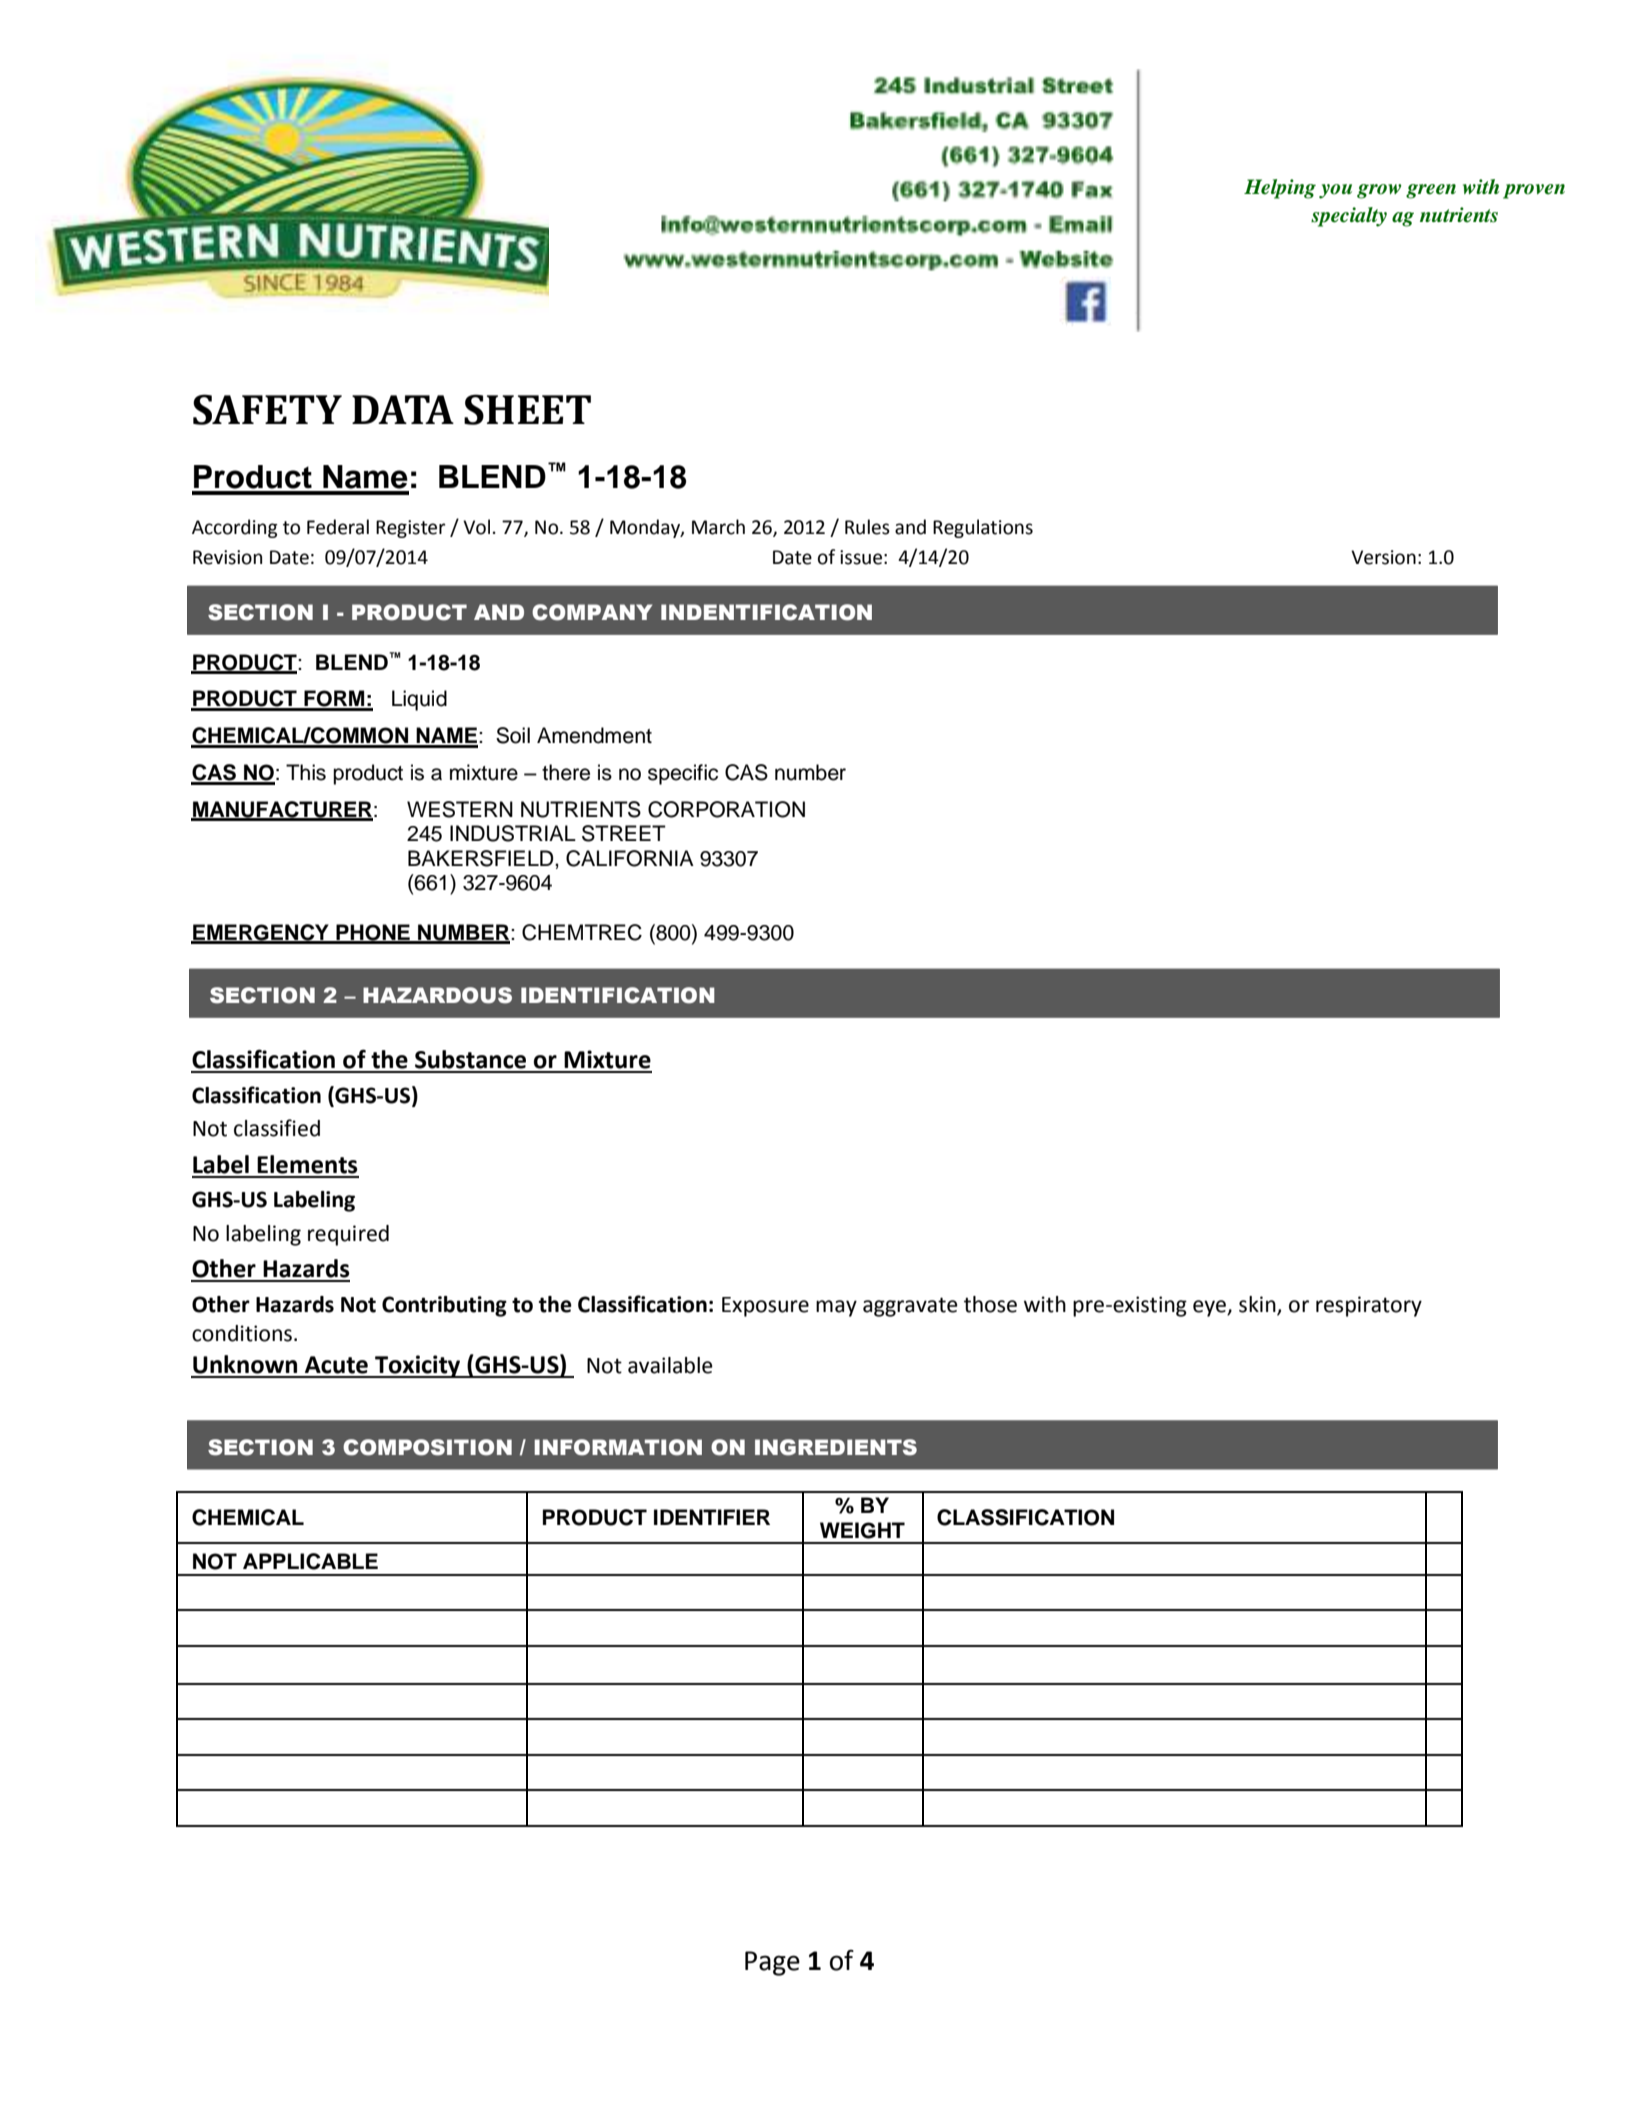  Describe the element at coordinates (1349, 217) in the image. I see `specialty` at that location.
